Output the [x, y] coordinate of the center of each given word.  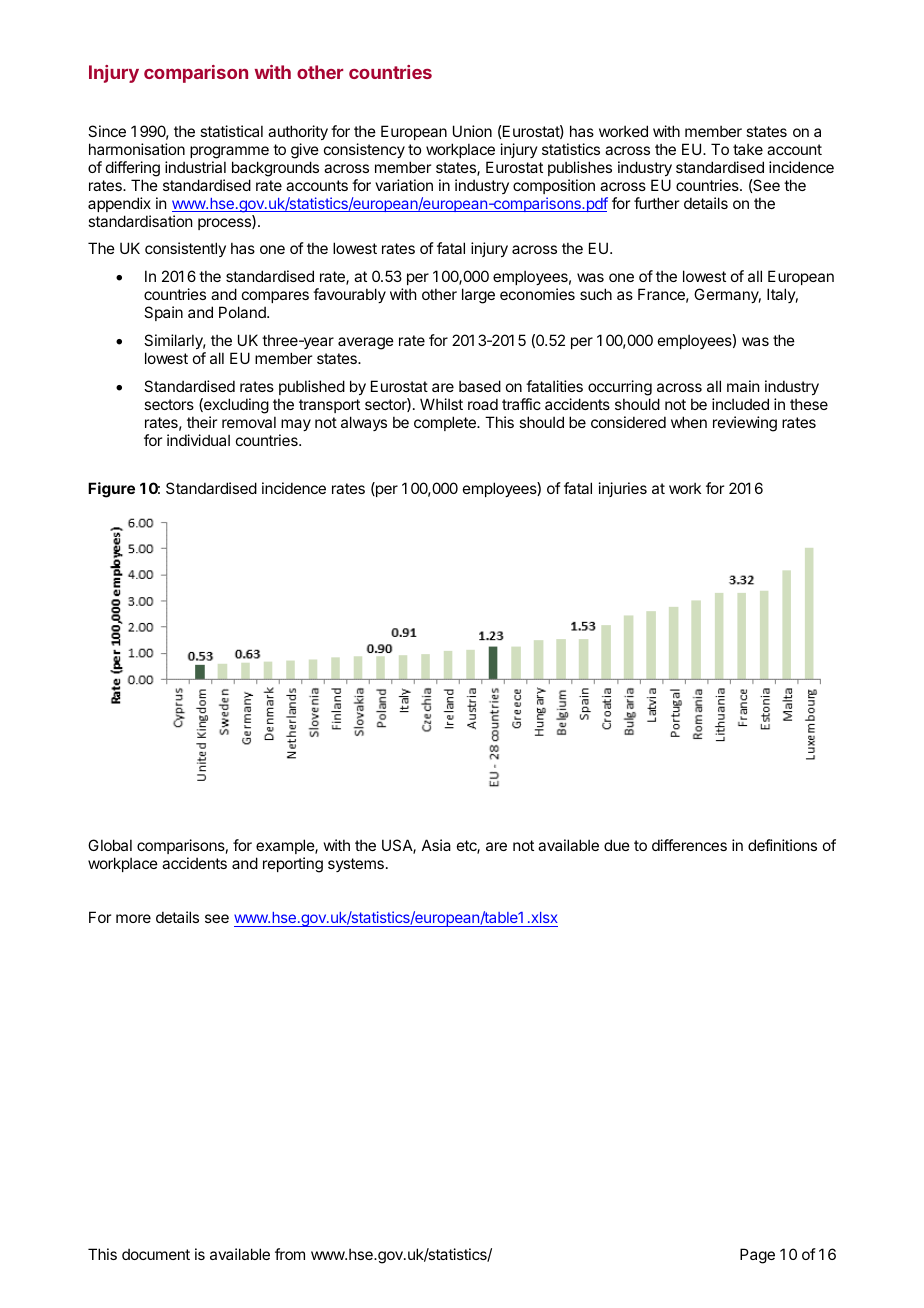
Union [472, 131]
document [156, 1254]
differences [689, 845]
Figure [111, 490]
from [290, 1254]
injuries [623, 489]
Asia [436, 845]
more [133, 918]
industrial [195, 167]
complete [446, 423]
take [748, 149]
